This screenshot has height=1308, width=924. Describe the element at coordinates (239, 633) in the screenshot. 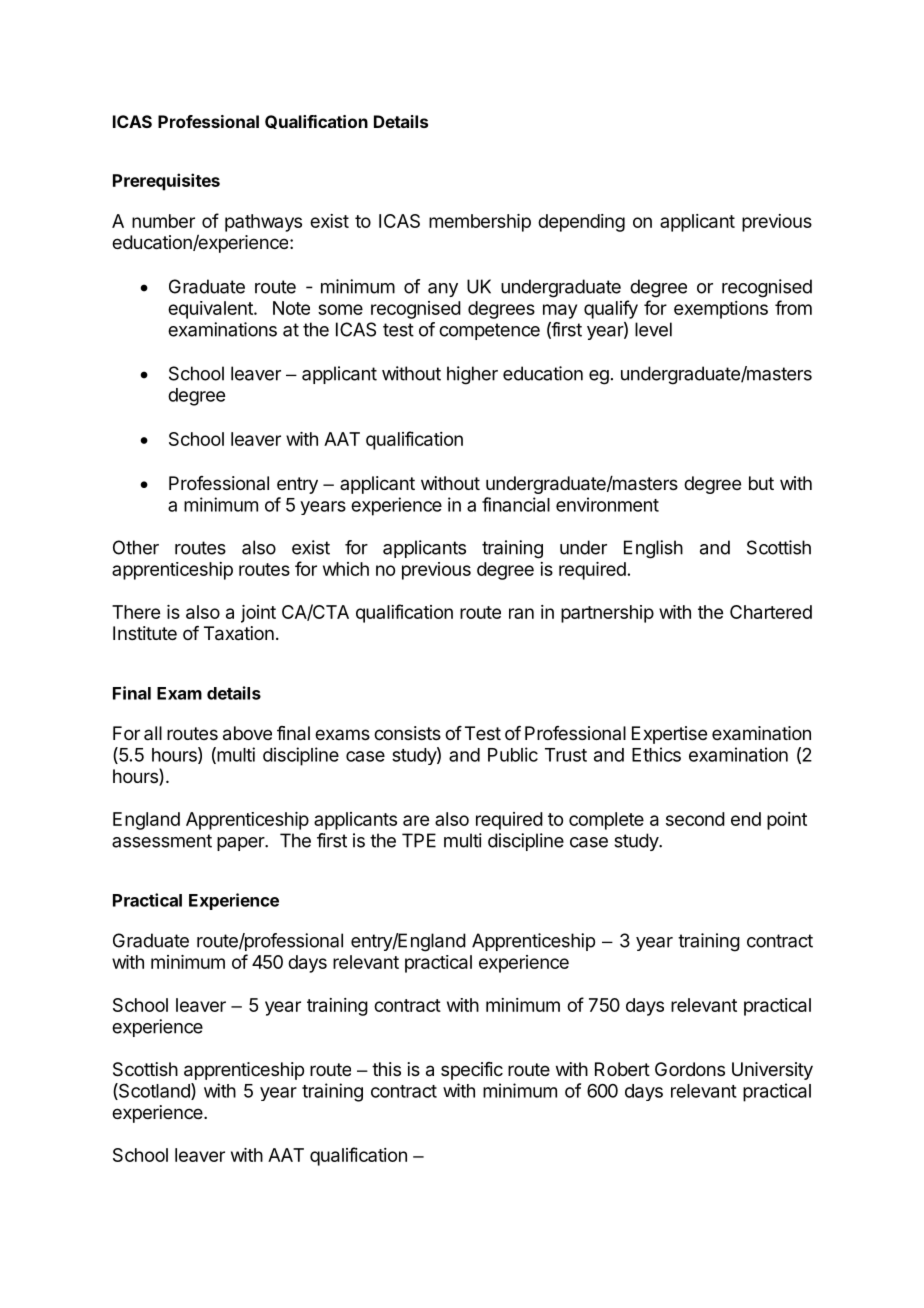

I see `Taxation` at that location.
